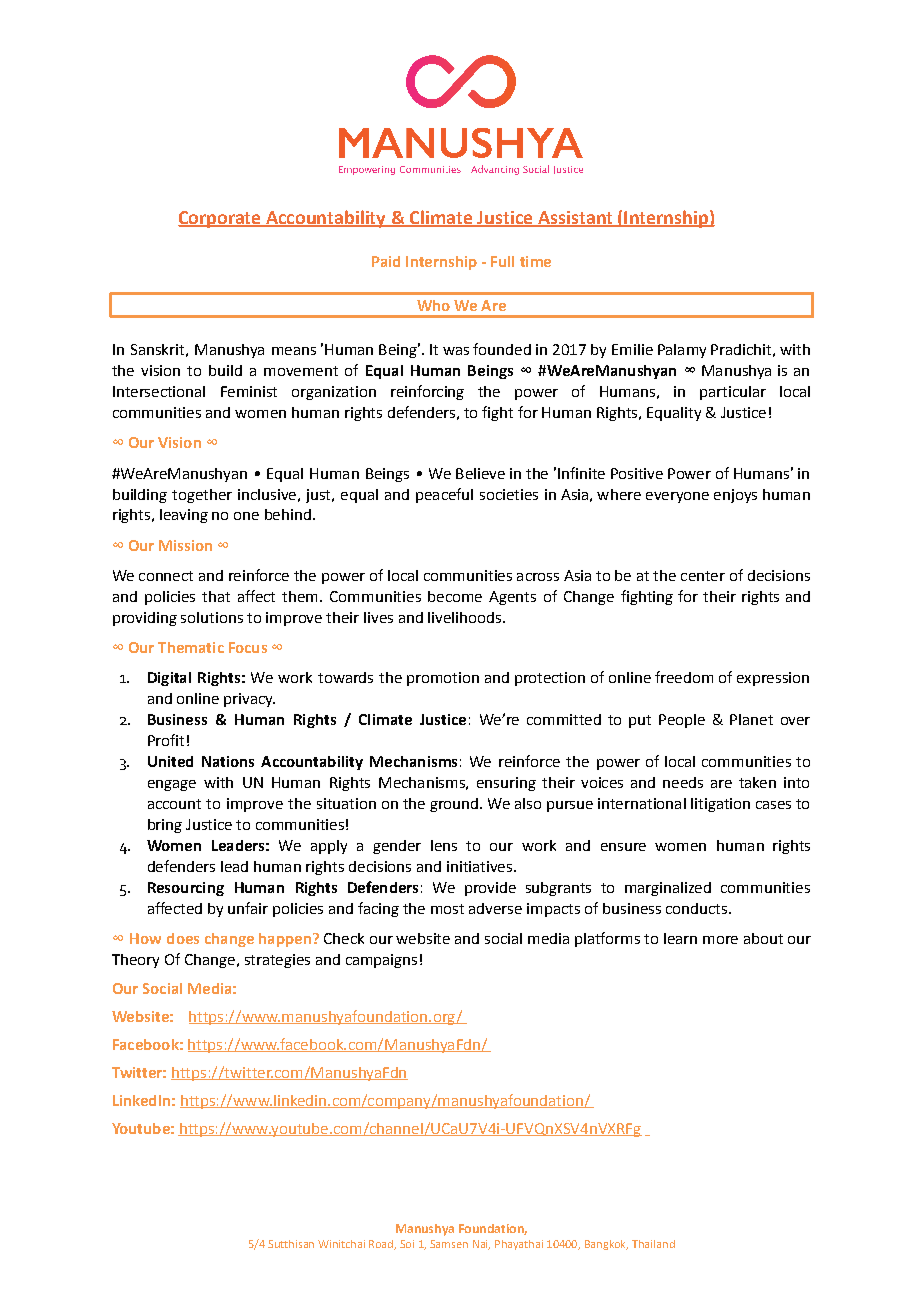 Image resolution: width=924 pixels, height=1307 pixels. I want to click on Soi, so click(407, 1244).
